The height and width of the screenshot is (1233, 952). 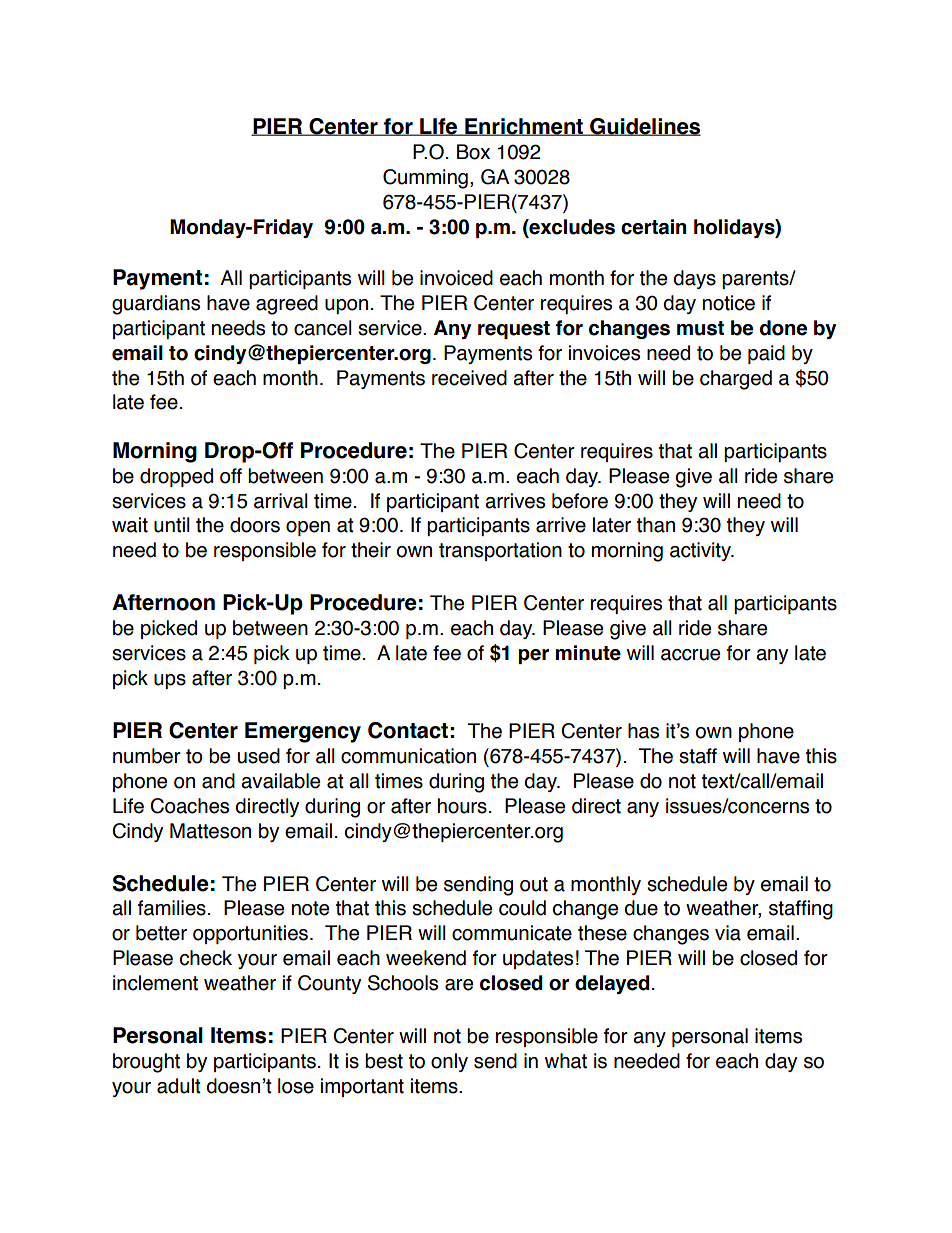 I want to click on communication, so click(x=408, y=756).
